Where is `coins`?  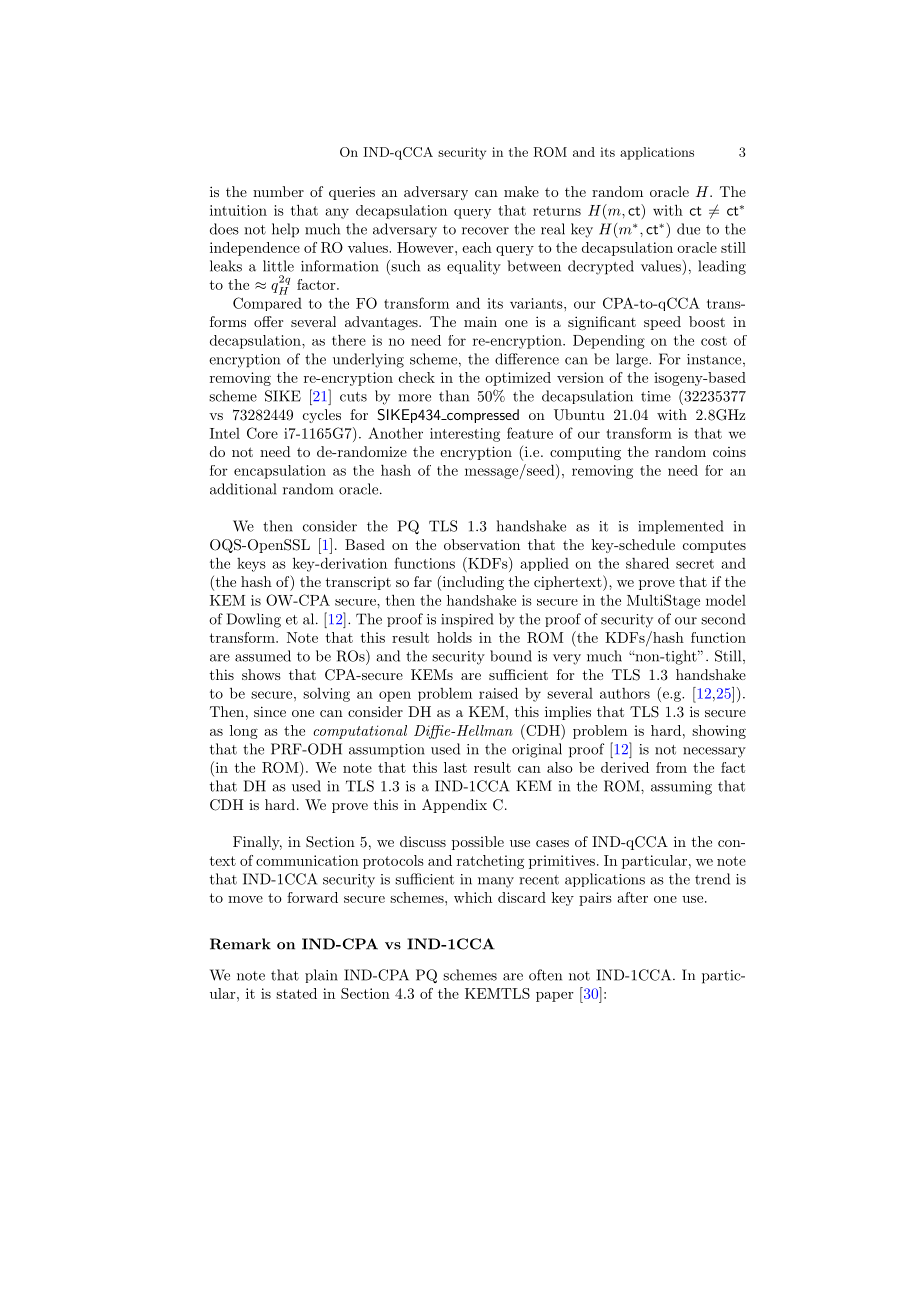
coins is located at coordinates (729, 452).
